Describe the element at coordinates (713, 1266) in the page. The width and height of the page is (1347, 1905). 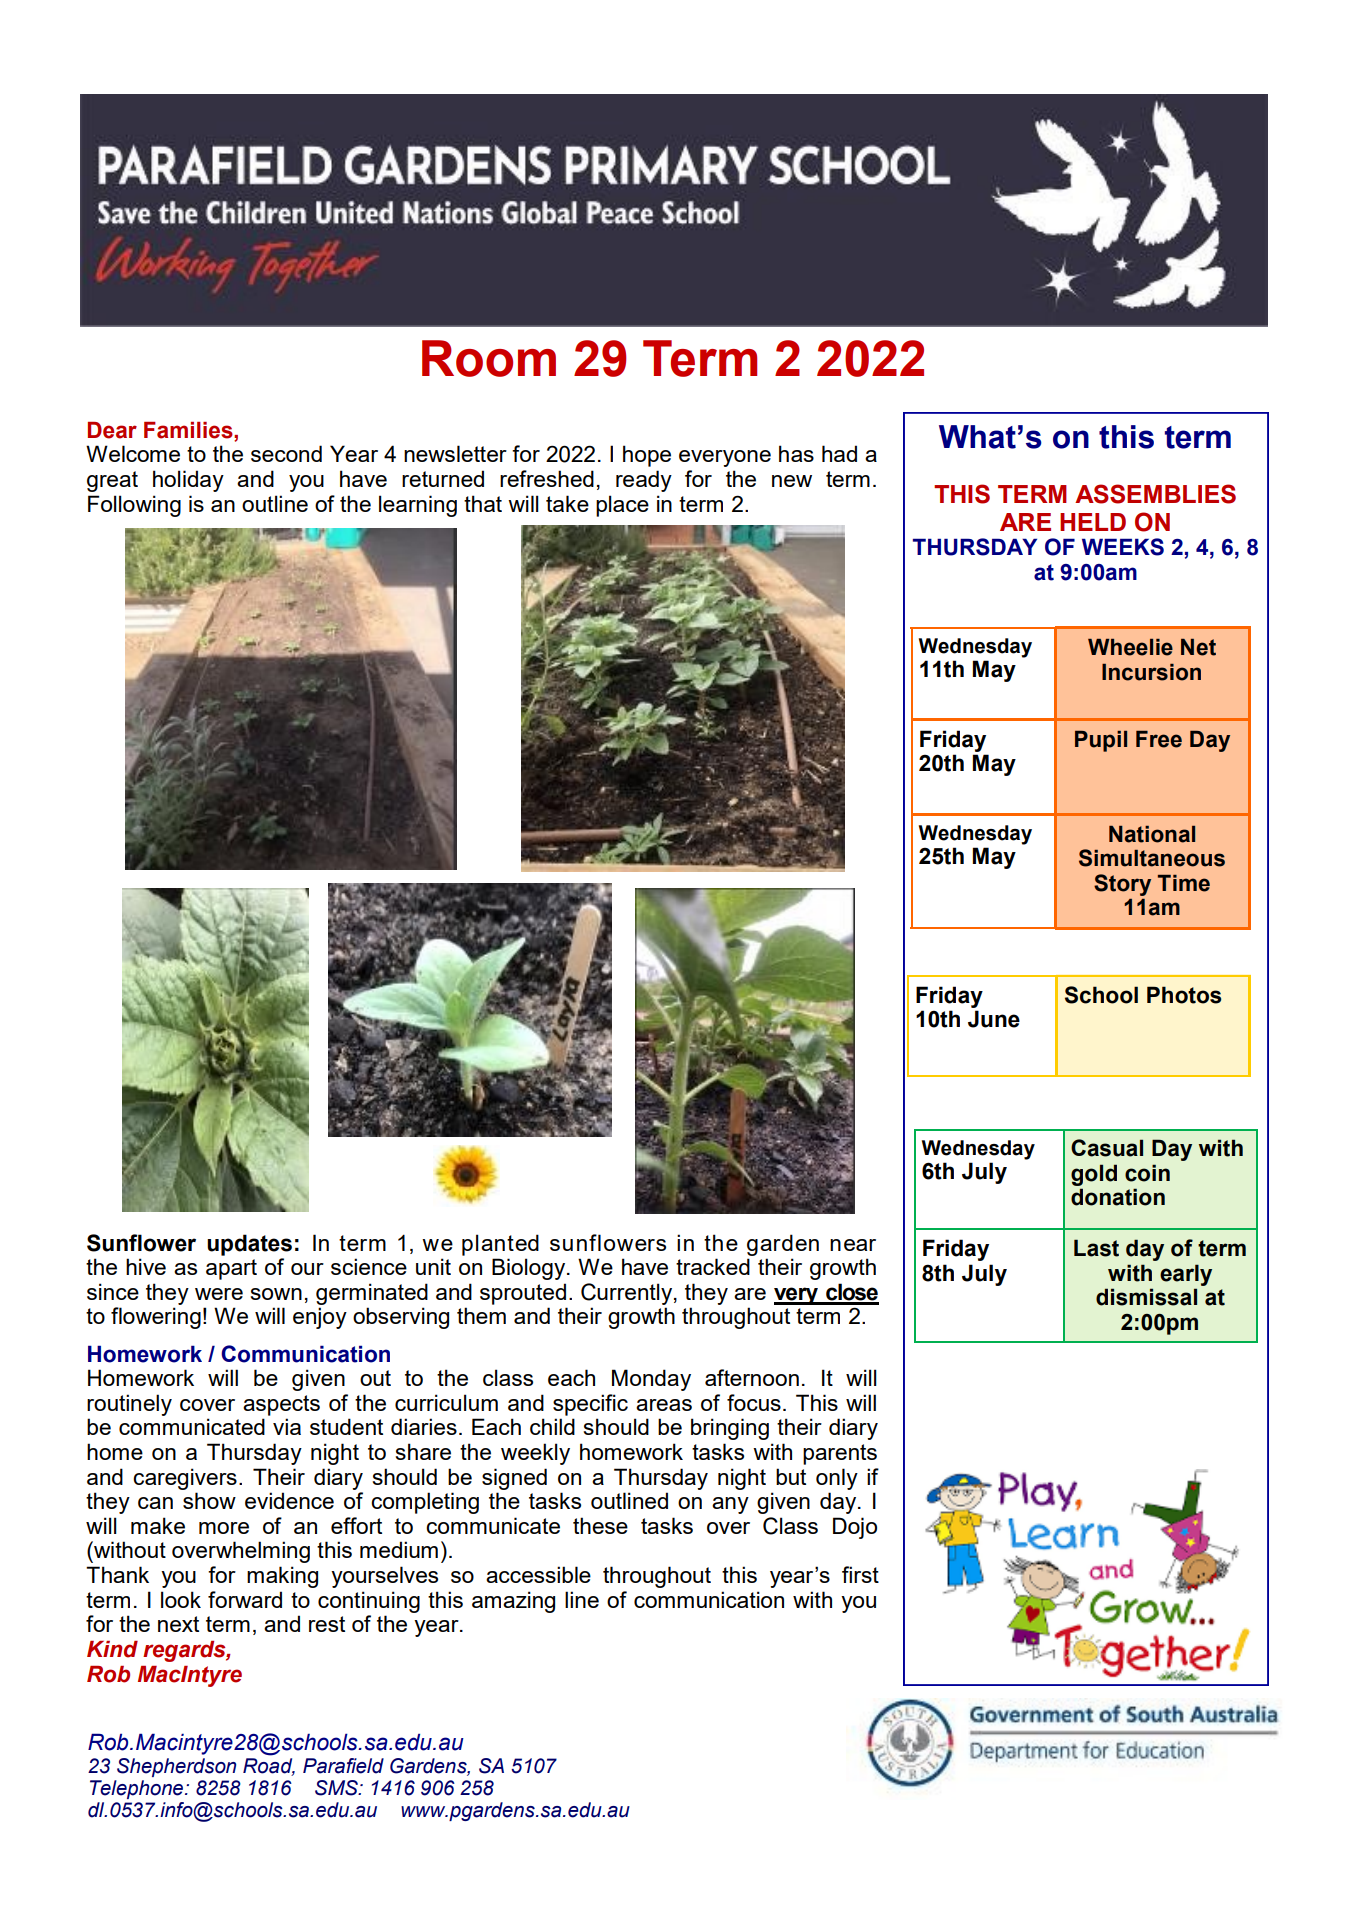
I see `tracked` at that location.
